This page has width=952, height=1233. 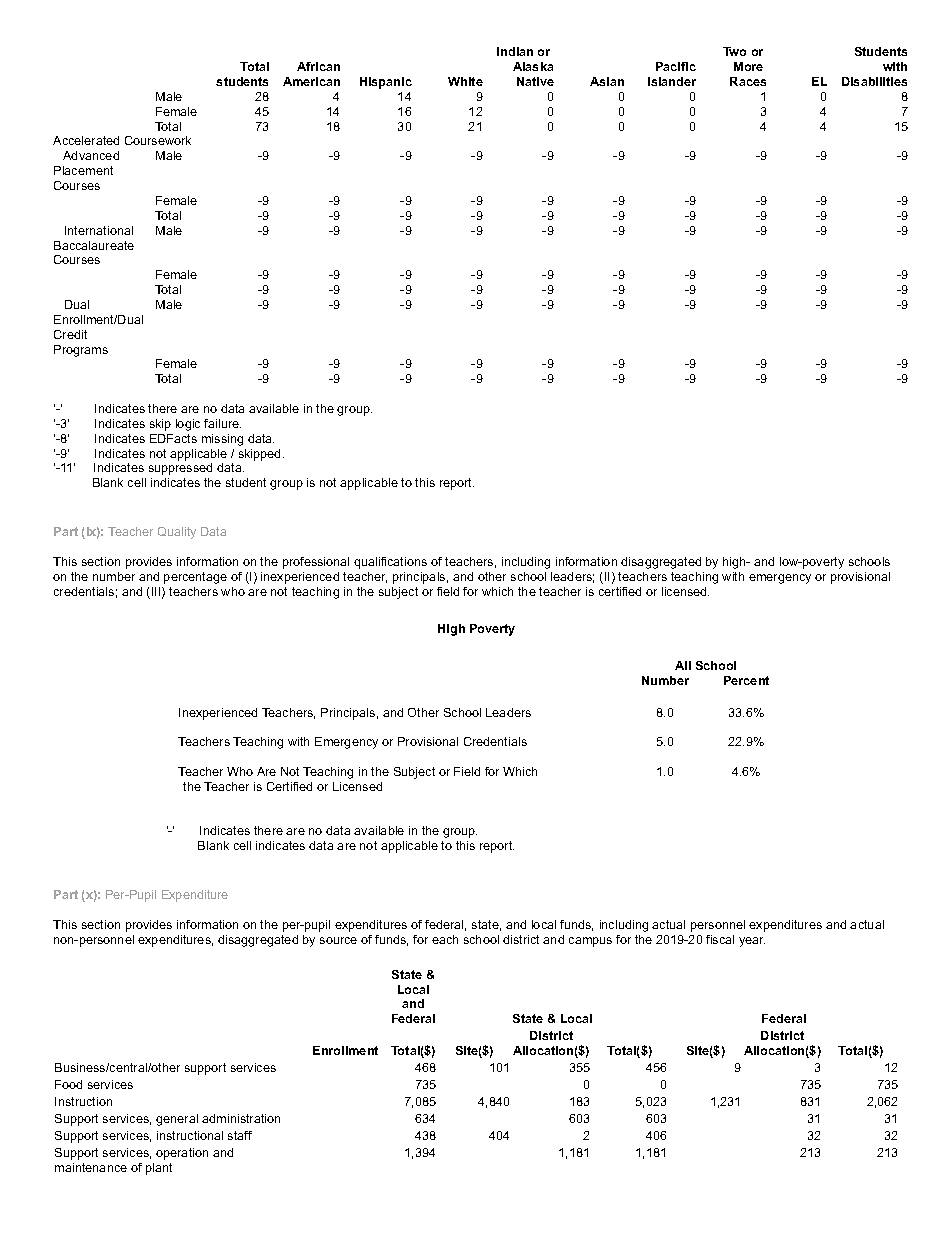 I want to click on campus, so click(x=590, y=942).
